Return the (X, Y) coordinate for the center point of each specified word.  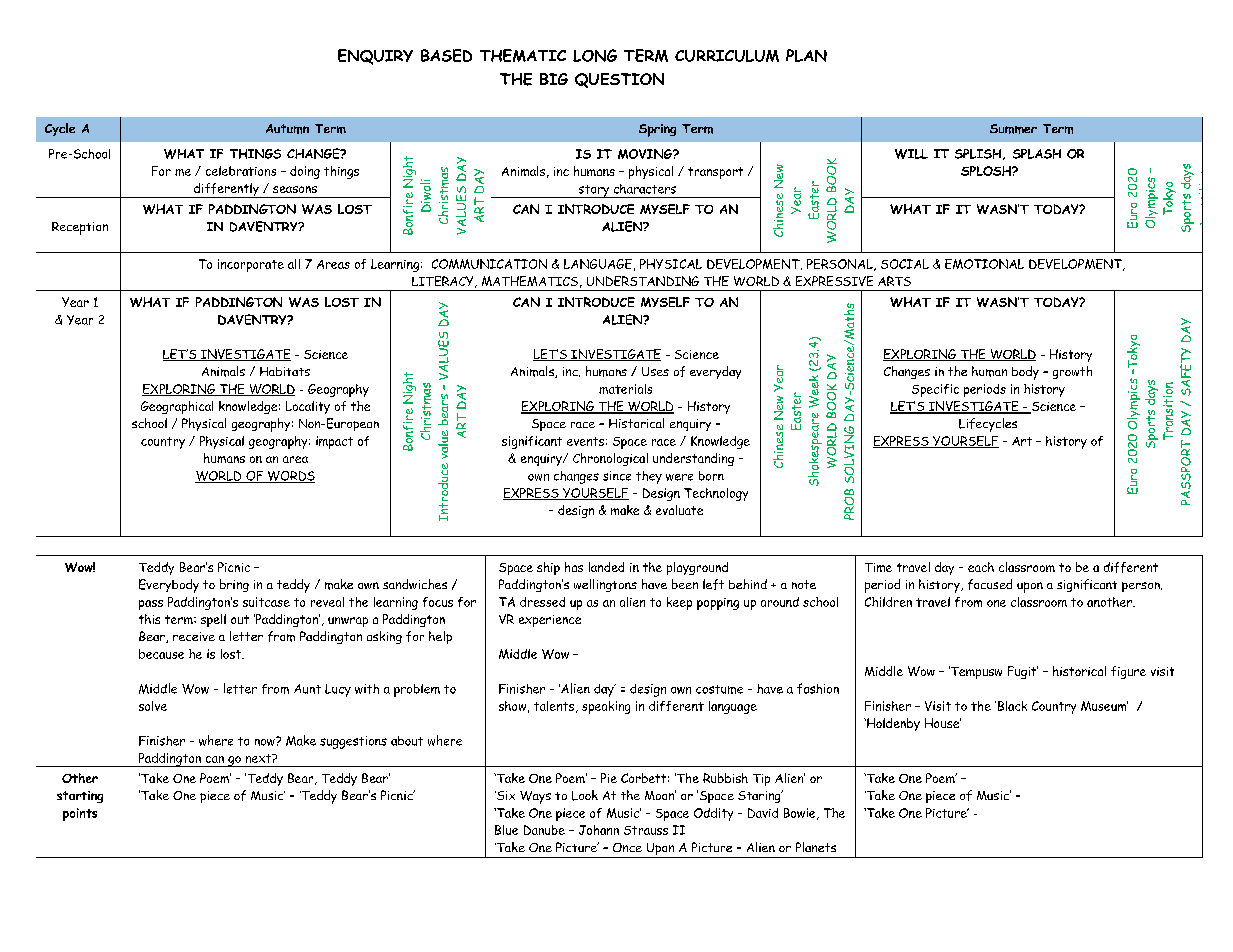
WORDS (290, 477)
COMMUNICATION (489, 264)
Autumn (287, 129)
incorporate (251, 265)
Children (888, 602)
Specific (935, 390)
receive (194, 636)
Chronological (610, 459)
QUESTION (619, 80)
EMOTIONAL (984, 264)
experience (550, 621)
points (80, 814)
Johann (599, 830)
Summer (1013, 129)
